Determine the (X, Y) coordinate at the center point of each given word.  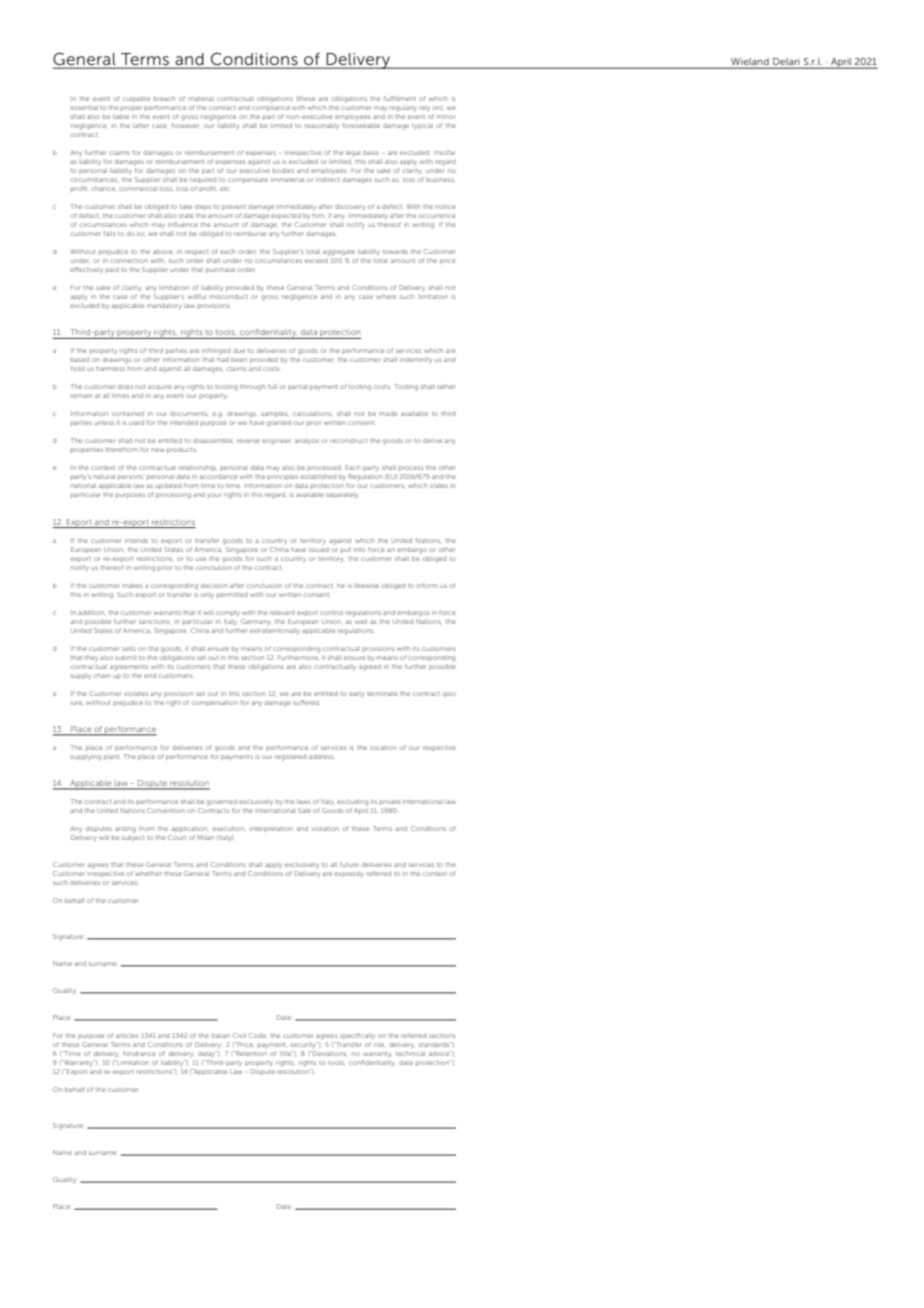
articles (127, 1035)
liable (121, 116)
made (388, 414)
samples (274, 414)
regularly (403, 108)
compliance (271, 108)
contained (128, 413)
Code (257, 1035)
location (383, 747)
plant (111, 756)
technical (410, 1053)
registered (290, 758)
